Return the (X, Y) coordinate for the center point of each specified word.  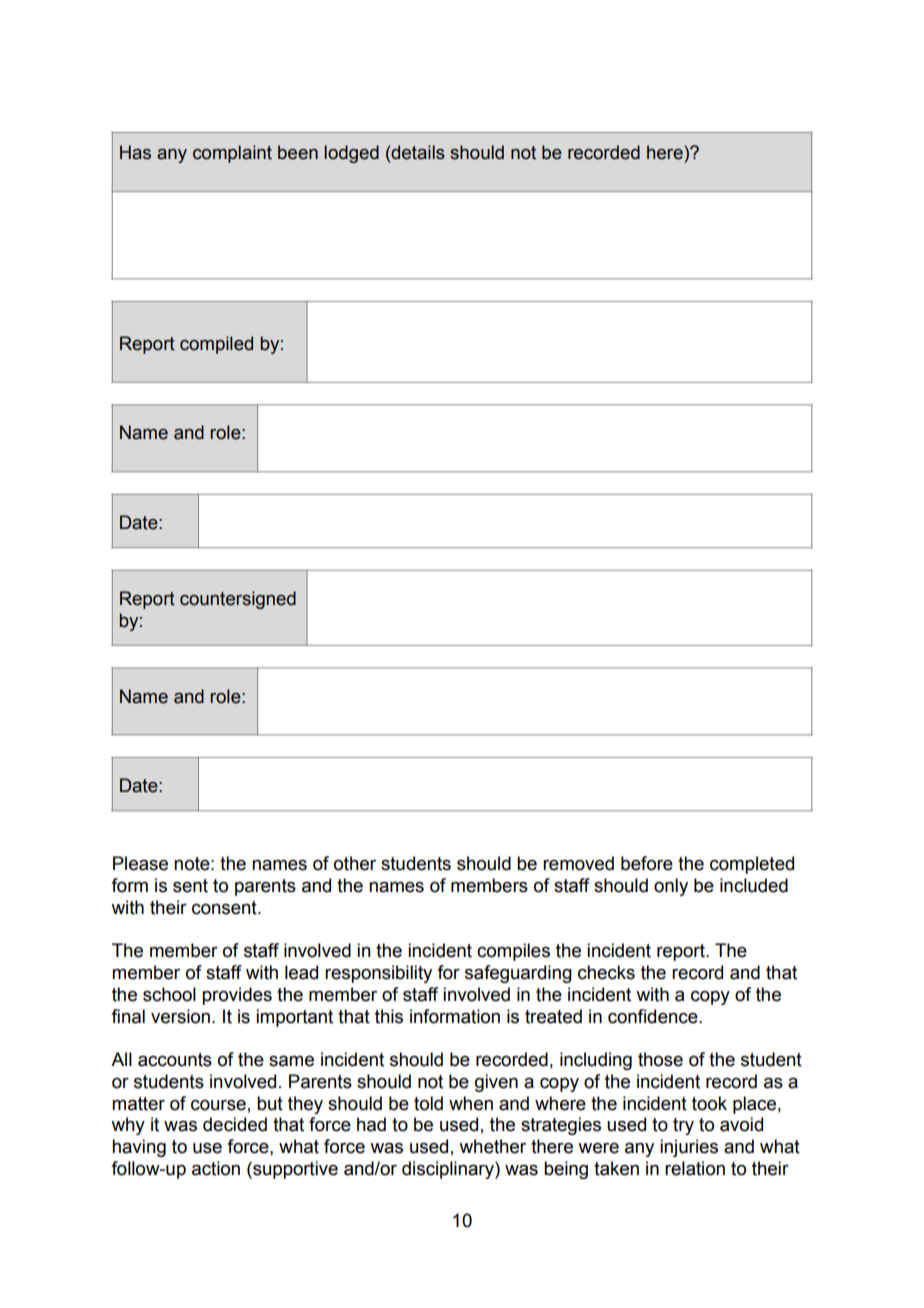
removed (578, 863)
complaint (232, 154)
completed (752, 865)
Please (140, 863)
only (671, 887)
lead (301, 972)
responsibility (378, 974)
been (298, 152)
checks (606, 972)
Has (135, 152)
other (355, 863)
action (216, 1168)
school (169, 994)
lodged (351, 154)
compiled (216, 345)
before (647, 863)
